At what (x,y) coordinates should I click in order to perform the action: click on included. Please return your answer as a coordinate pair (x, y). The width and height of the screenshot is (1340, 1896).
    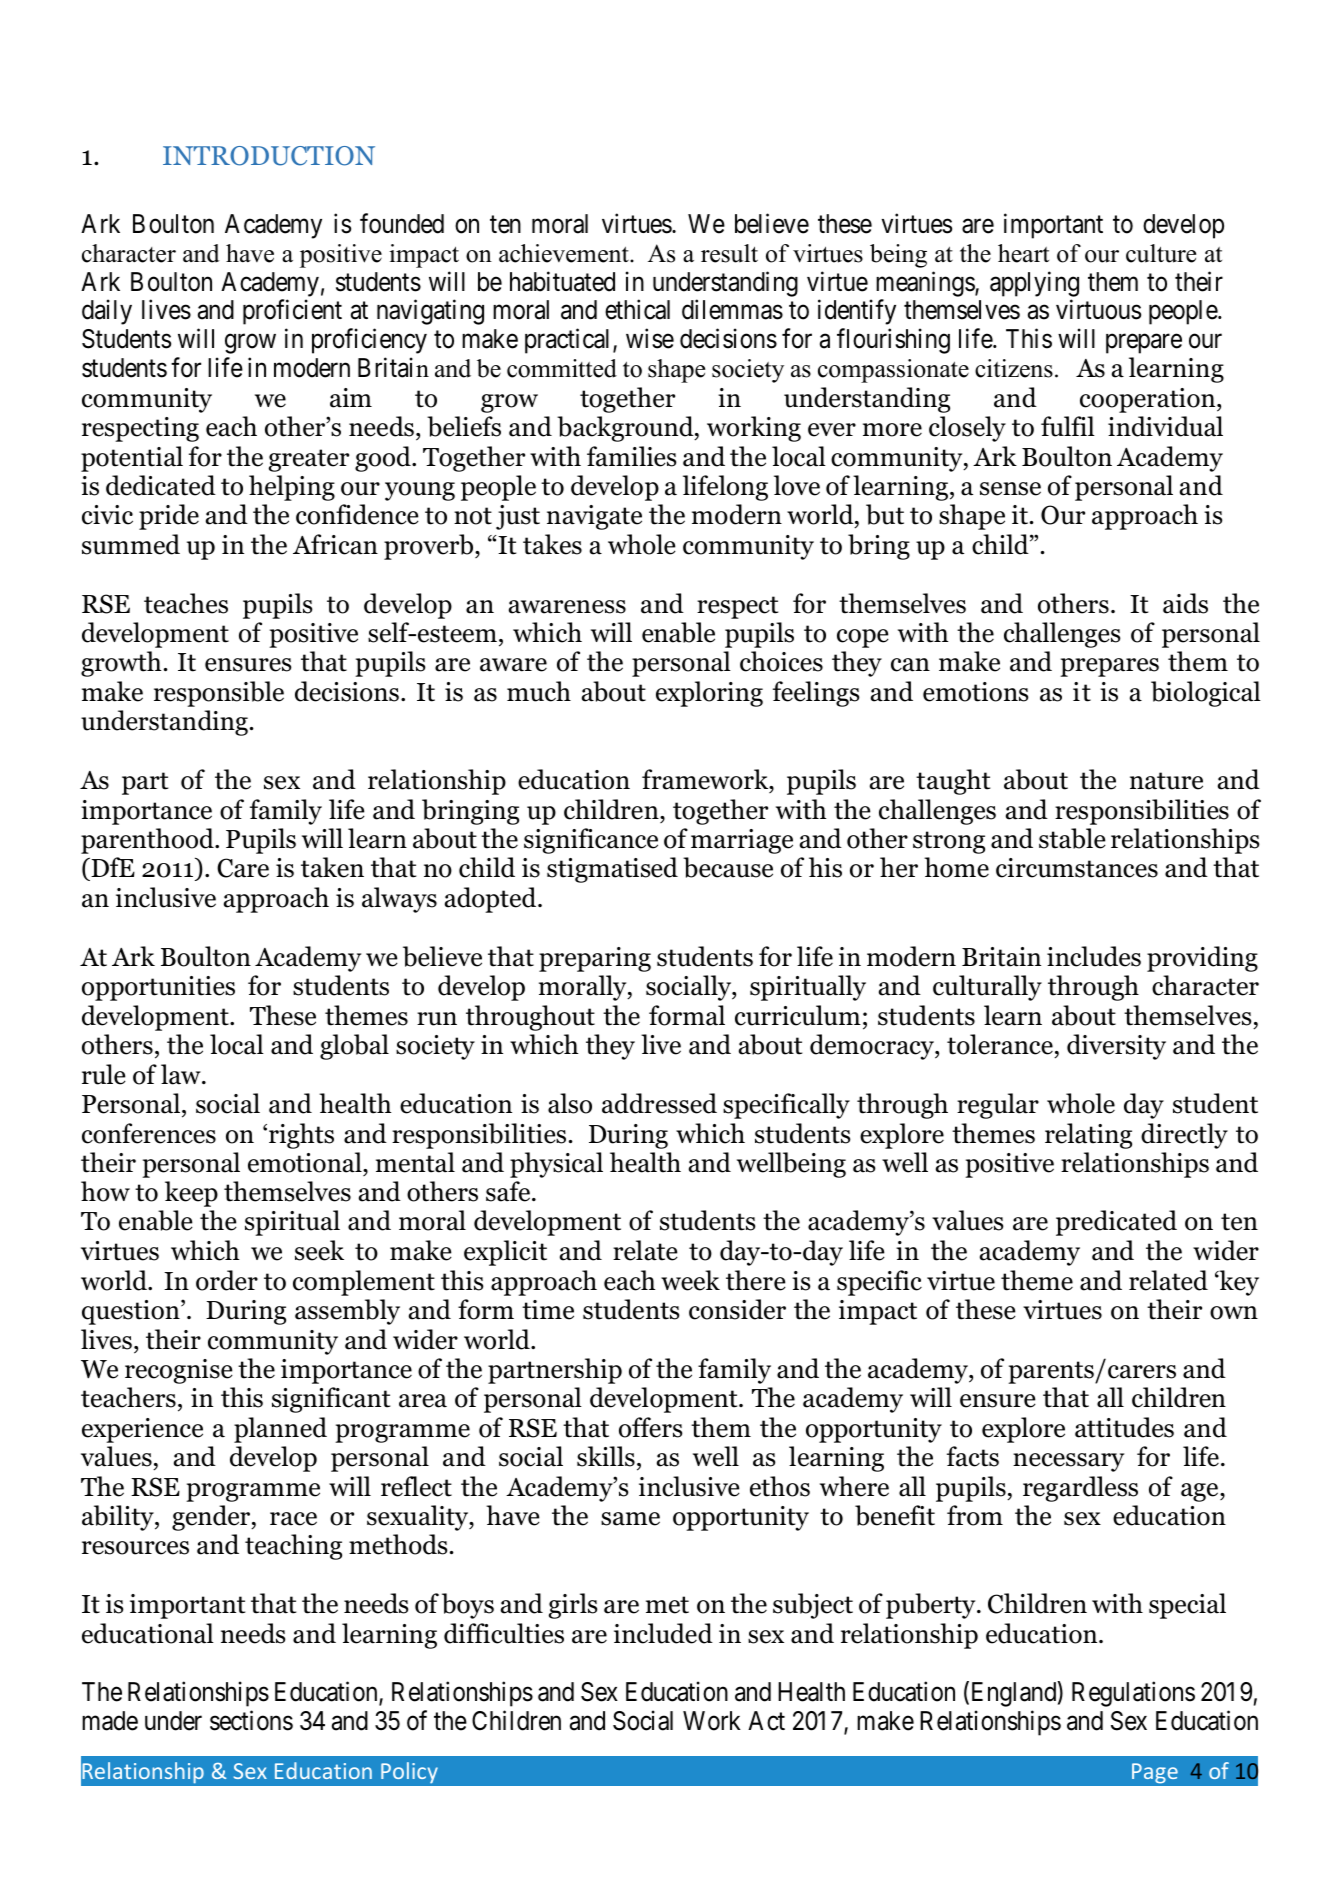
    Looking at the image, I should click on (663, 1633).
